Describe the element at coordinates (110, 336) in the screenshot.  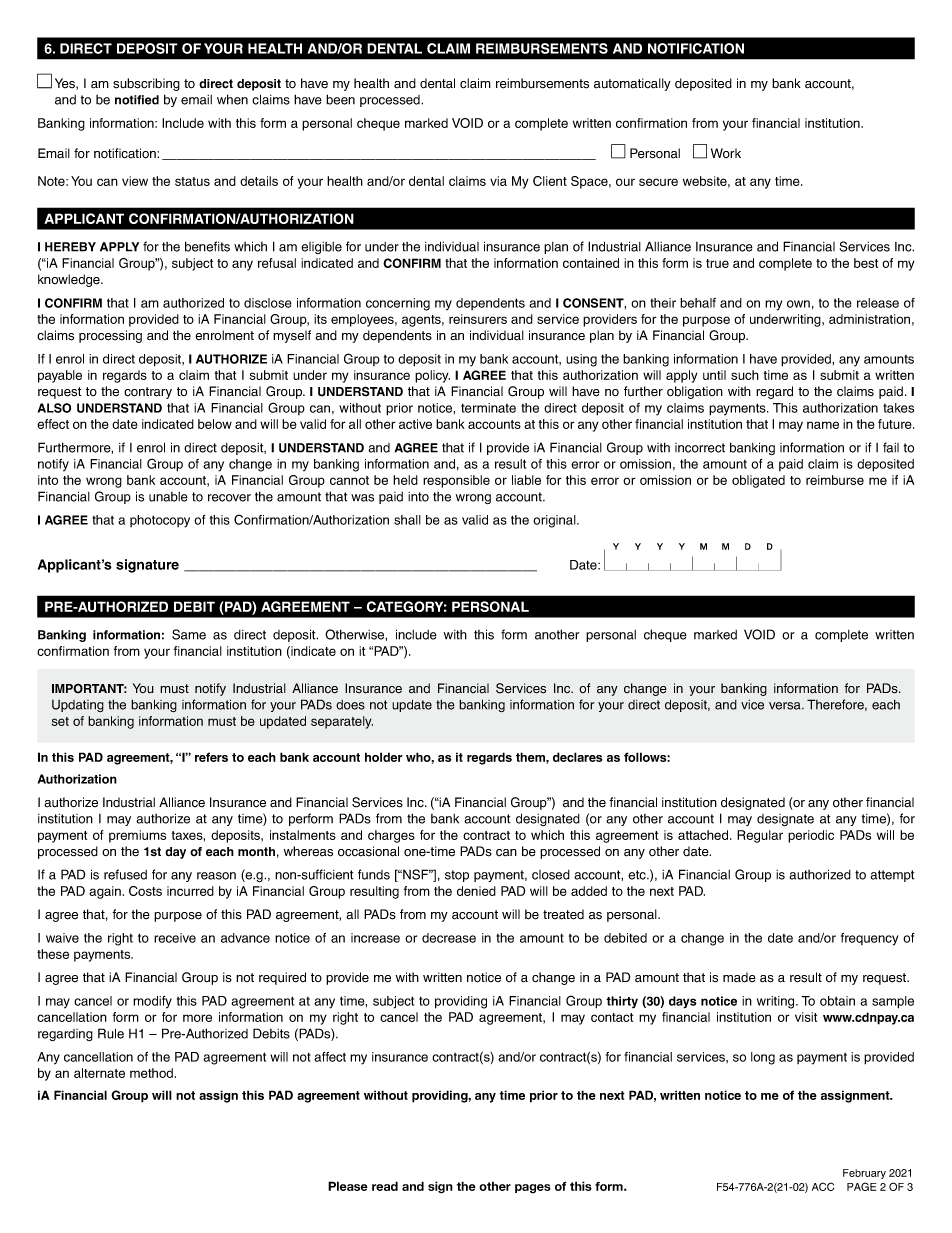
I see `processing` at that location.
